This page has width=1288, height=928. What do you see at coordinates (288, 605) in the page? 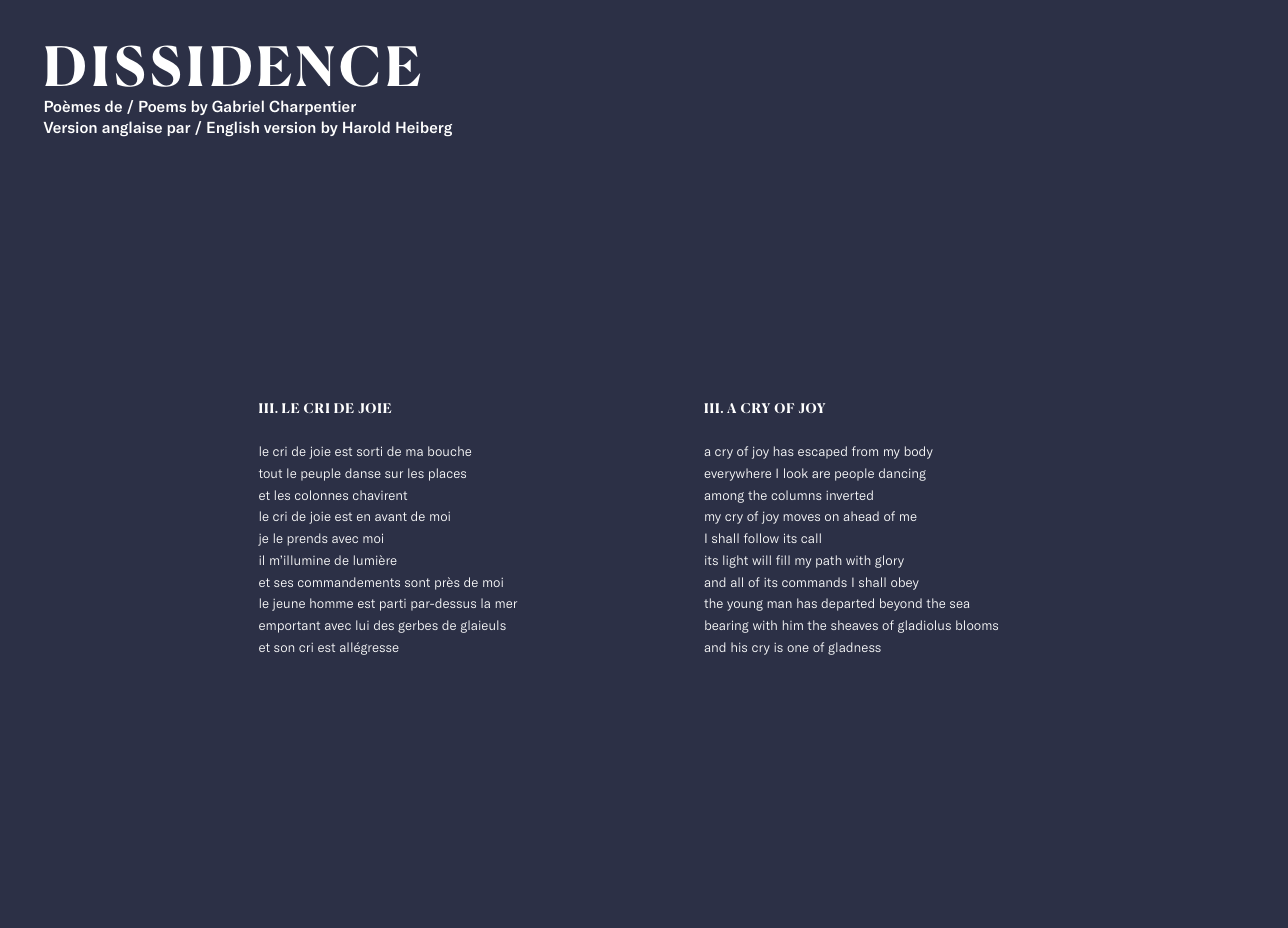
I see `jeune` at bounding box center [288, 605].
